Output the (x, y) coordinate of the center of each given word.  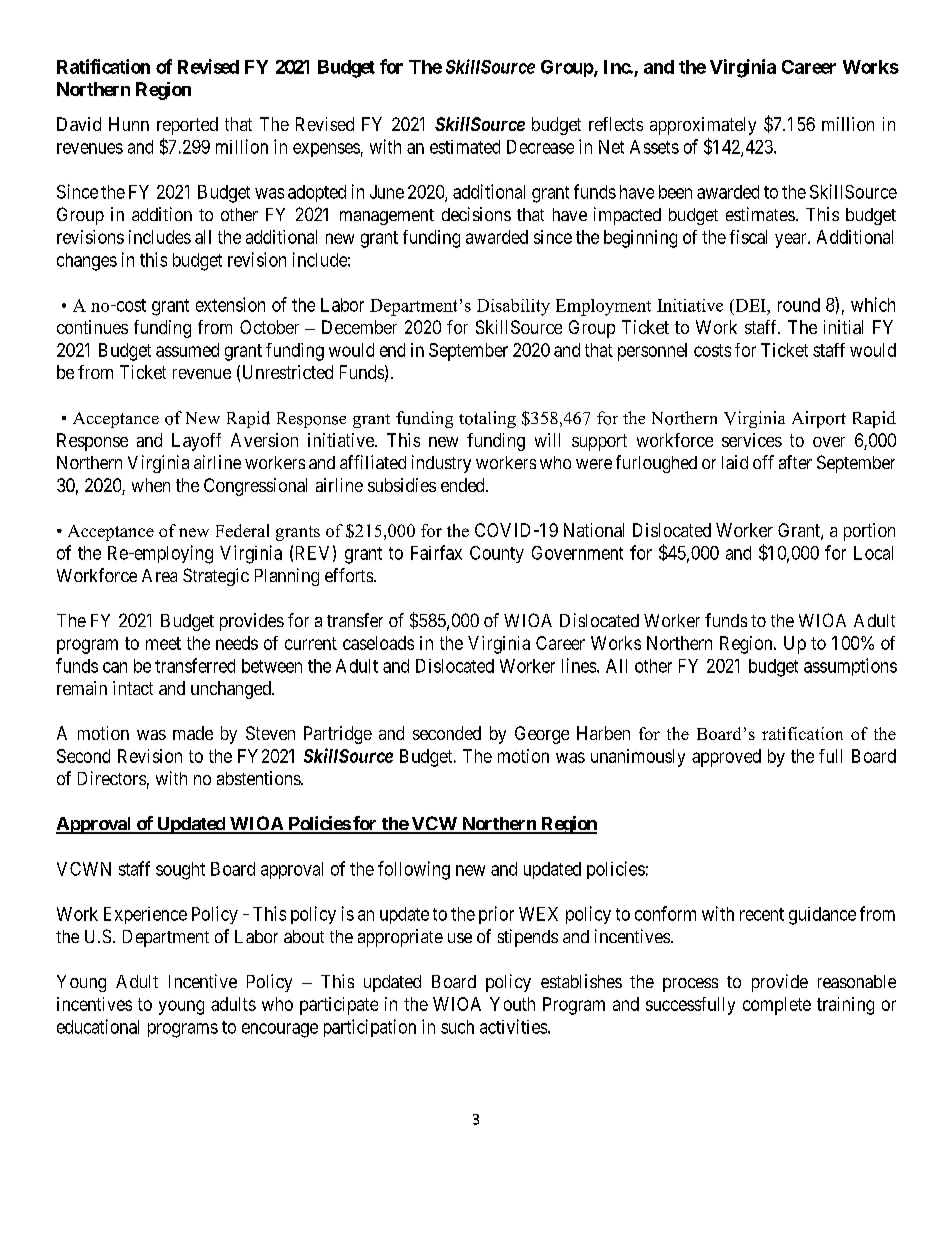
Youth (512, 1004)
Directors (112, 778)
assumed (187, 350)
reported (187, 126)
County (497, 554)
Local (873, 553)
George (542, 735)
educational (98, 1026)
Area (159, 575)
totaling (487, 419)
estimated (465, 147)
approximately (703, 126)
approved (726, 758)
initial (843, 327)
